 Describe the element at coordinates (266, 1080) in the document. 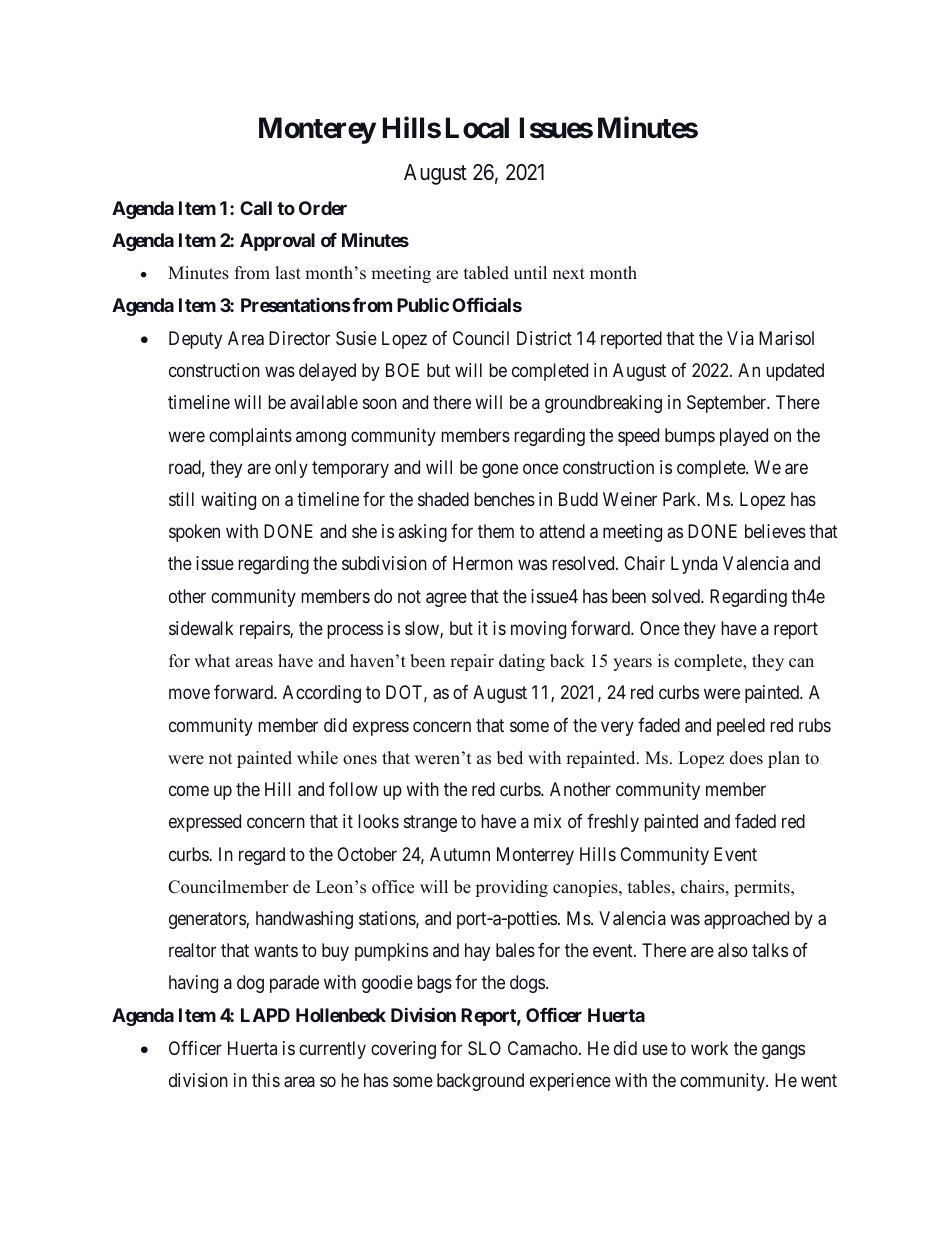

I see `this` at that location.
